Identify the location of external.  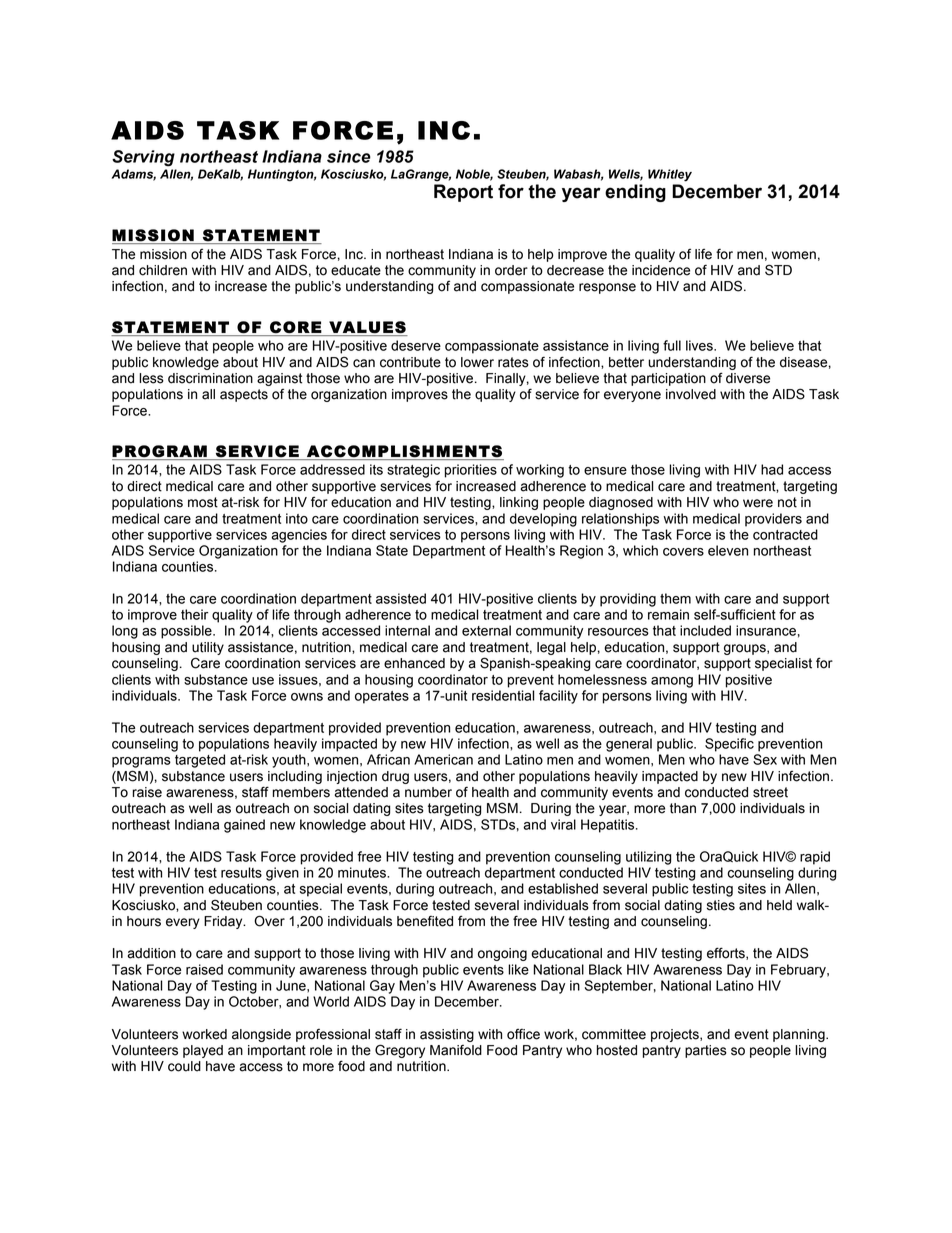
(486, 630).
